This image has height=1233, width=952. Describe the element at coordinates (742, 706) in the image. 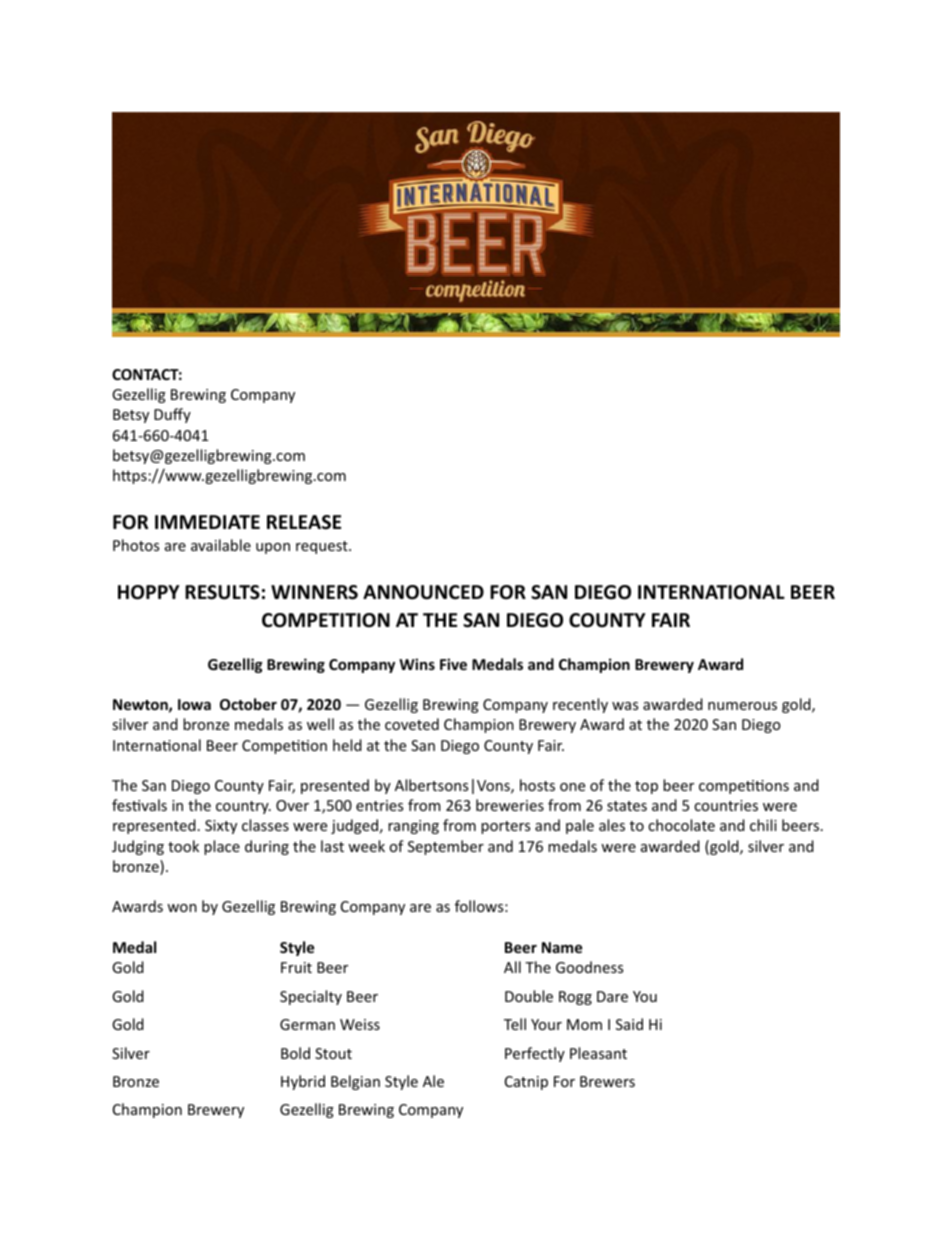

I see `numerous` at that location.
